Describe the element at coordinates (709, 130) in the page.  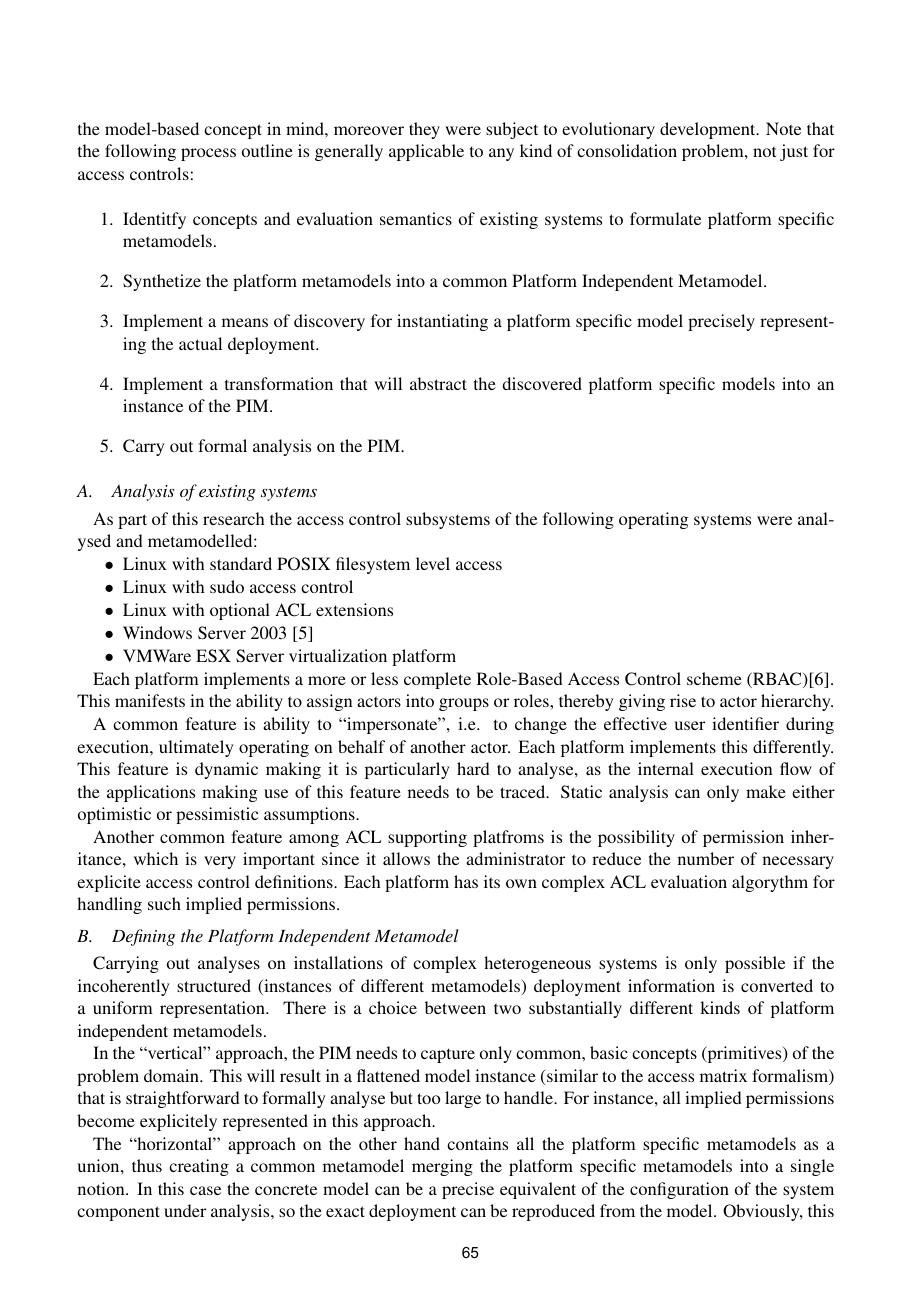
I see `development` at that location.
